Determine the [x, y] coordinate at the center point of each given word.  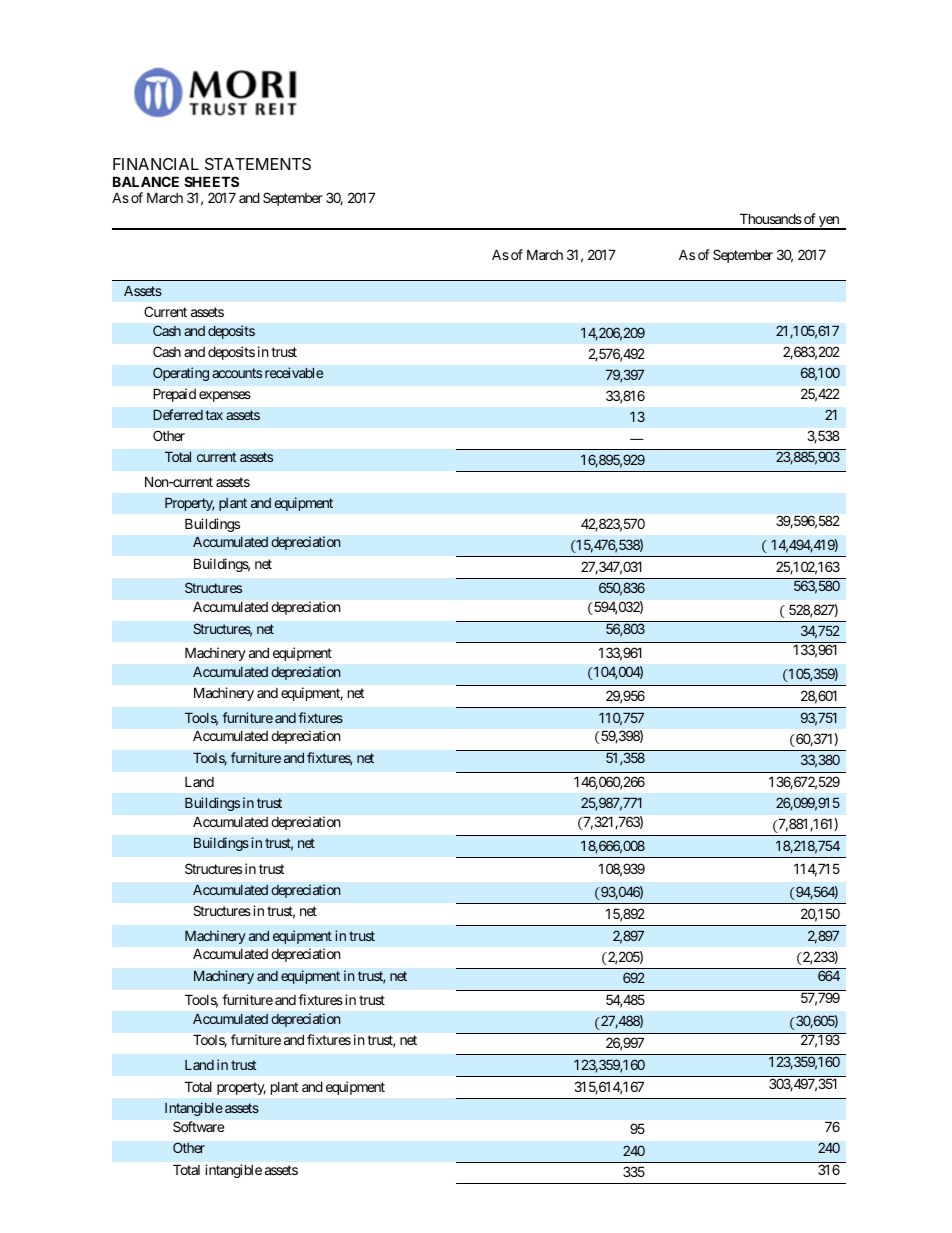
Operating [181, 374]
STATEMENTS [258, 164]
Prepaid [174, 395]
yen [829, 223]
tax [214, 415]
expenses [225, 396]
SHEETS [211, 181]
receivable [294, 372]
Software [198, 1126]
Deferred [178, 414]
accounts [237, 373]
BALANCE [146, 181]
